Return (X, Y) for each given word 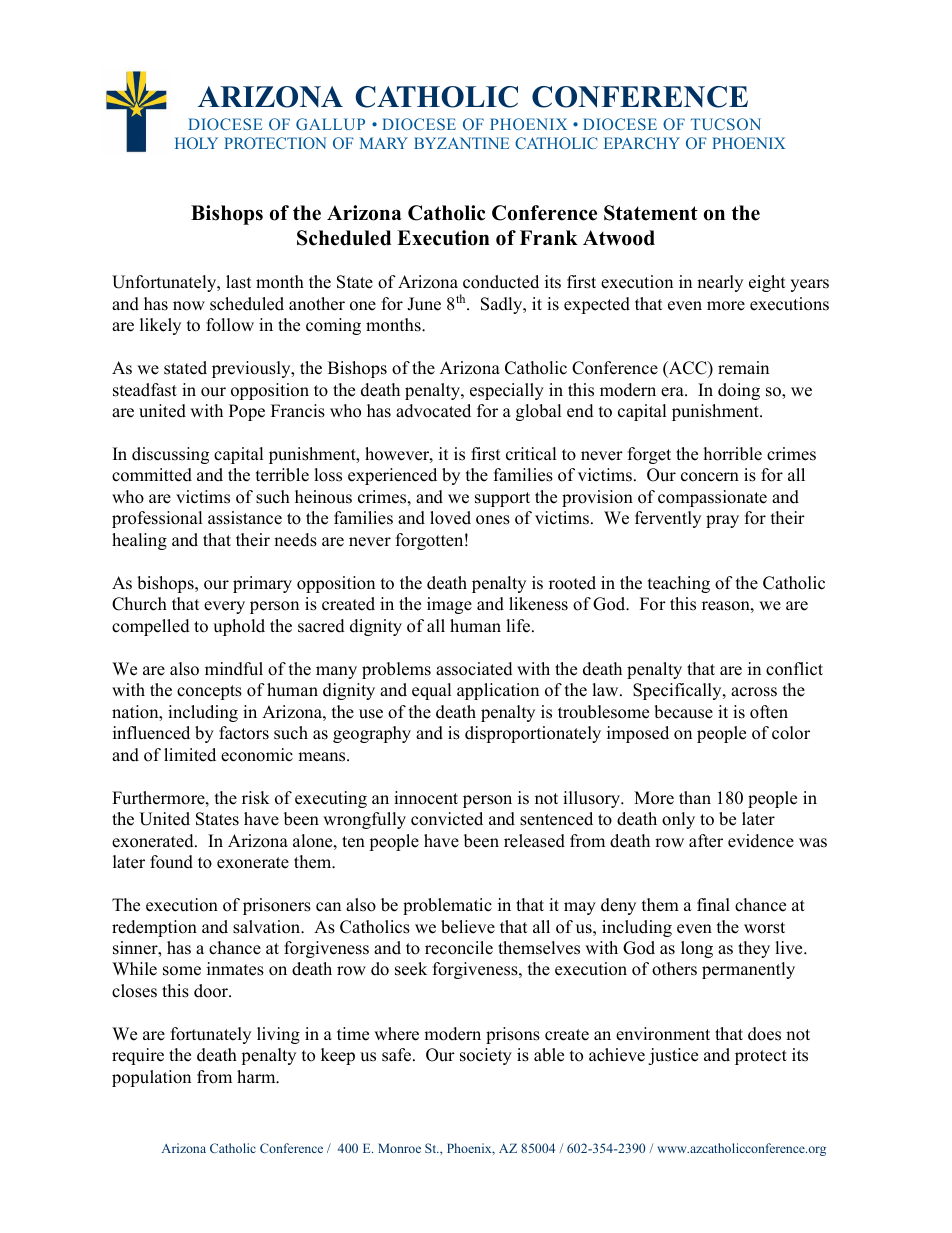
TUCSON (726, 124)
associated (474, 669)
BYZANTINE (462, 143)
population (151, 1078)
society (486, 1056)
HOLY (196, 143)
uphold (239, 627)
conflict (794, 669)
